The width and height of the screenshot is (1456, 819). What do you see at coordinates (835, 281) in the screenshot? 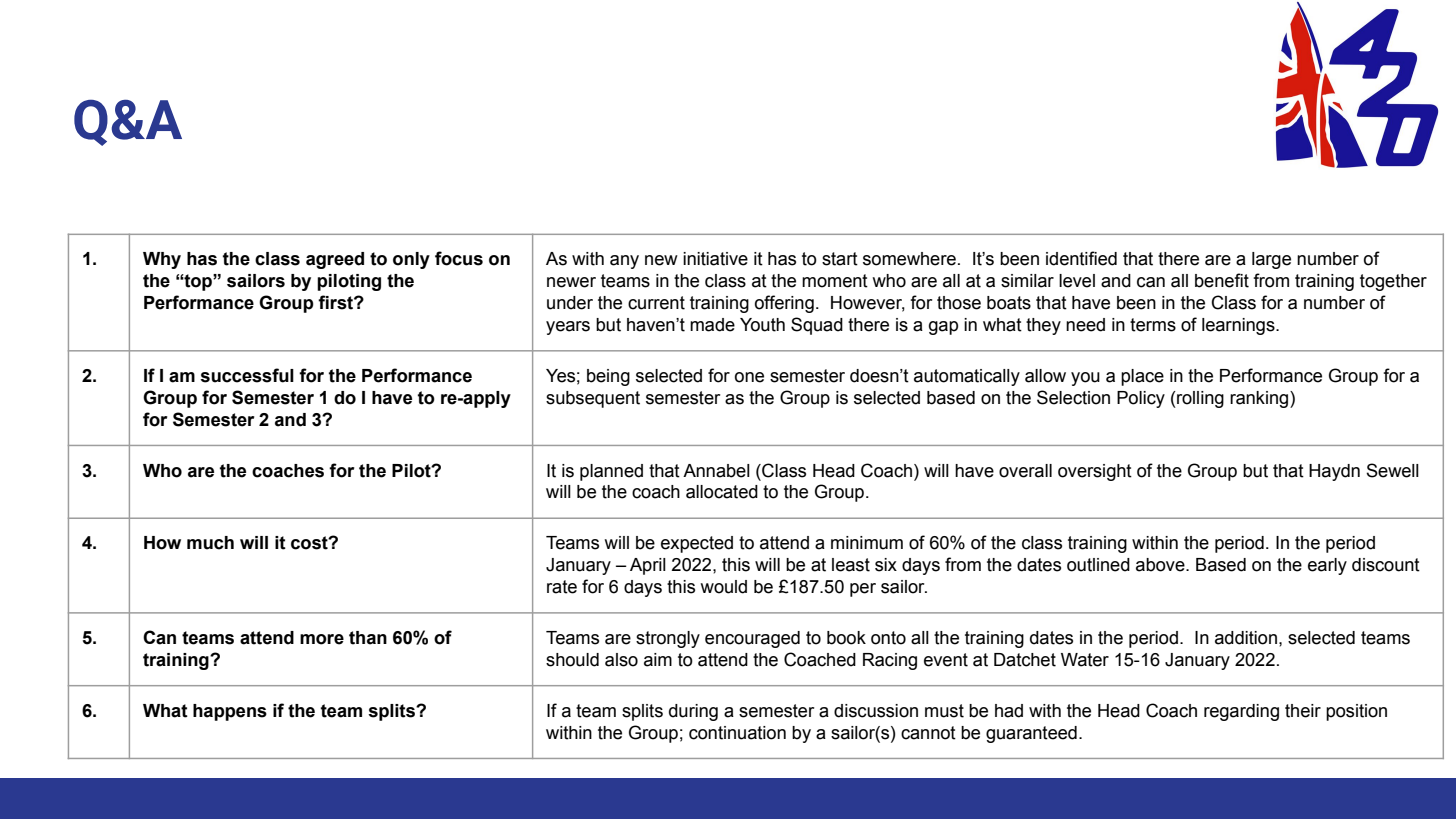
I see `moment` at bounding box center [835, 281].
